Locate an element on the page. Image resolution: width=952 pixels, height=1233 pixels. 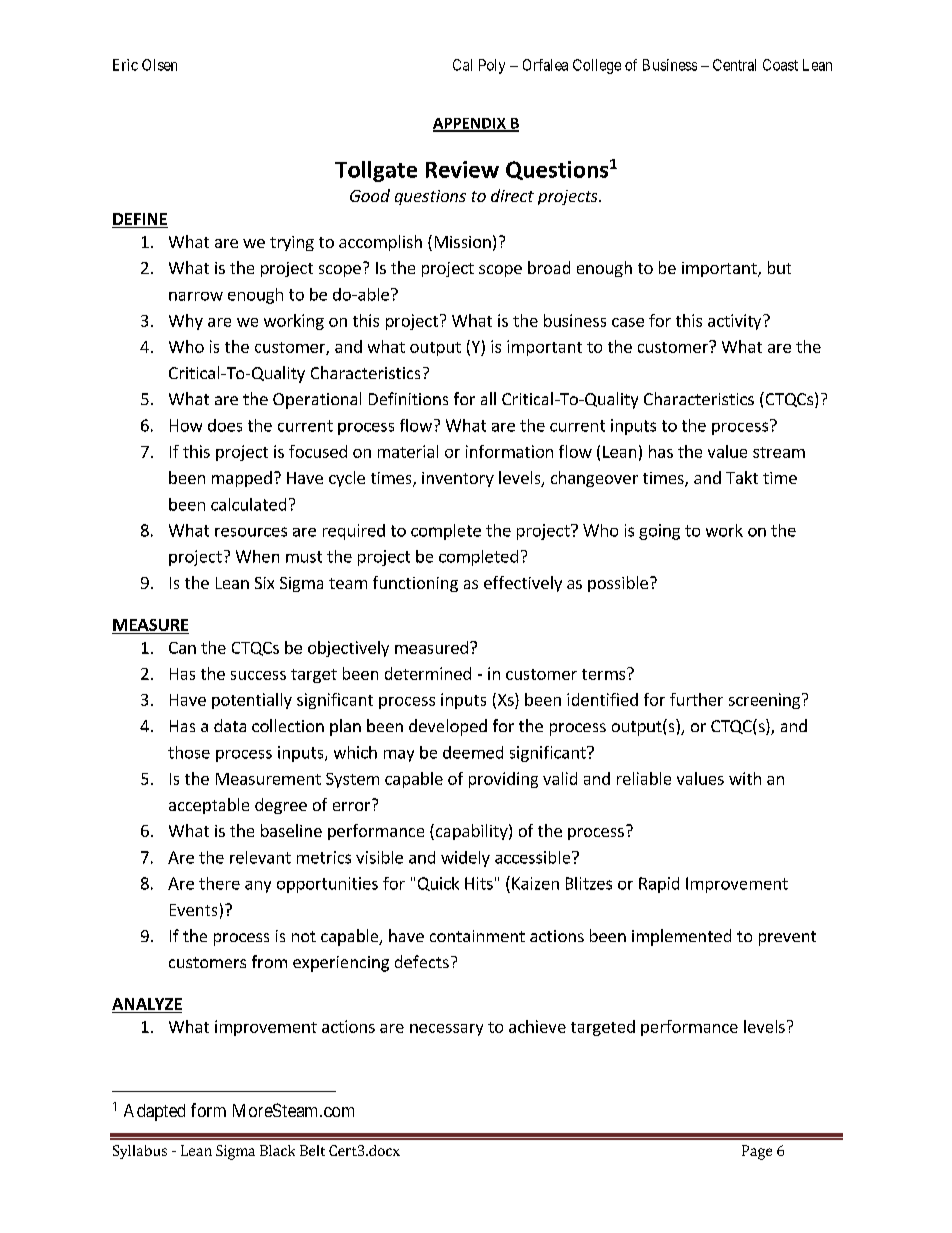
Takt is located at coordinates (742, 477).
